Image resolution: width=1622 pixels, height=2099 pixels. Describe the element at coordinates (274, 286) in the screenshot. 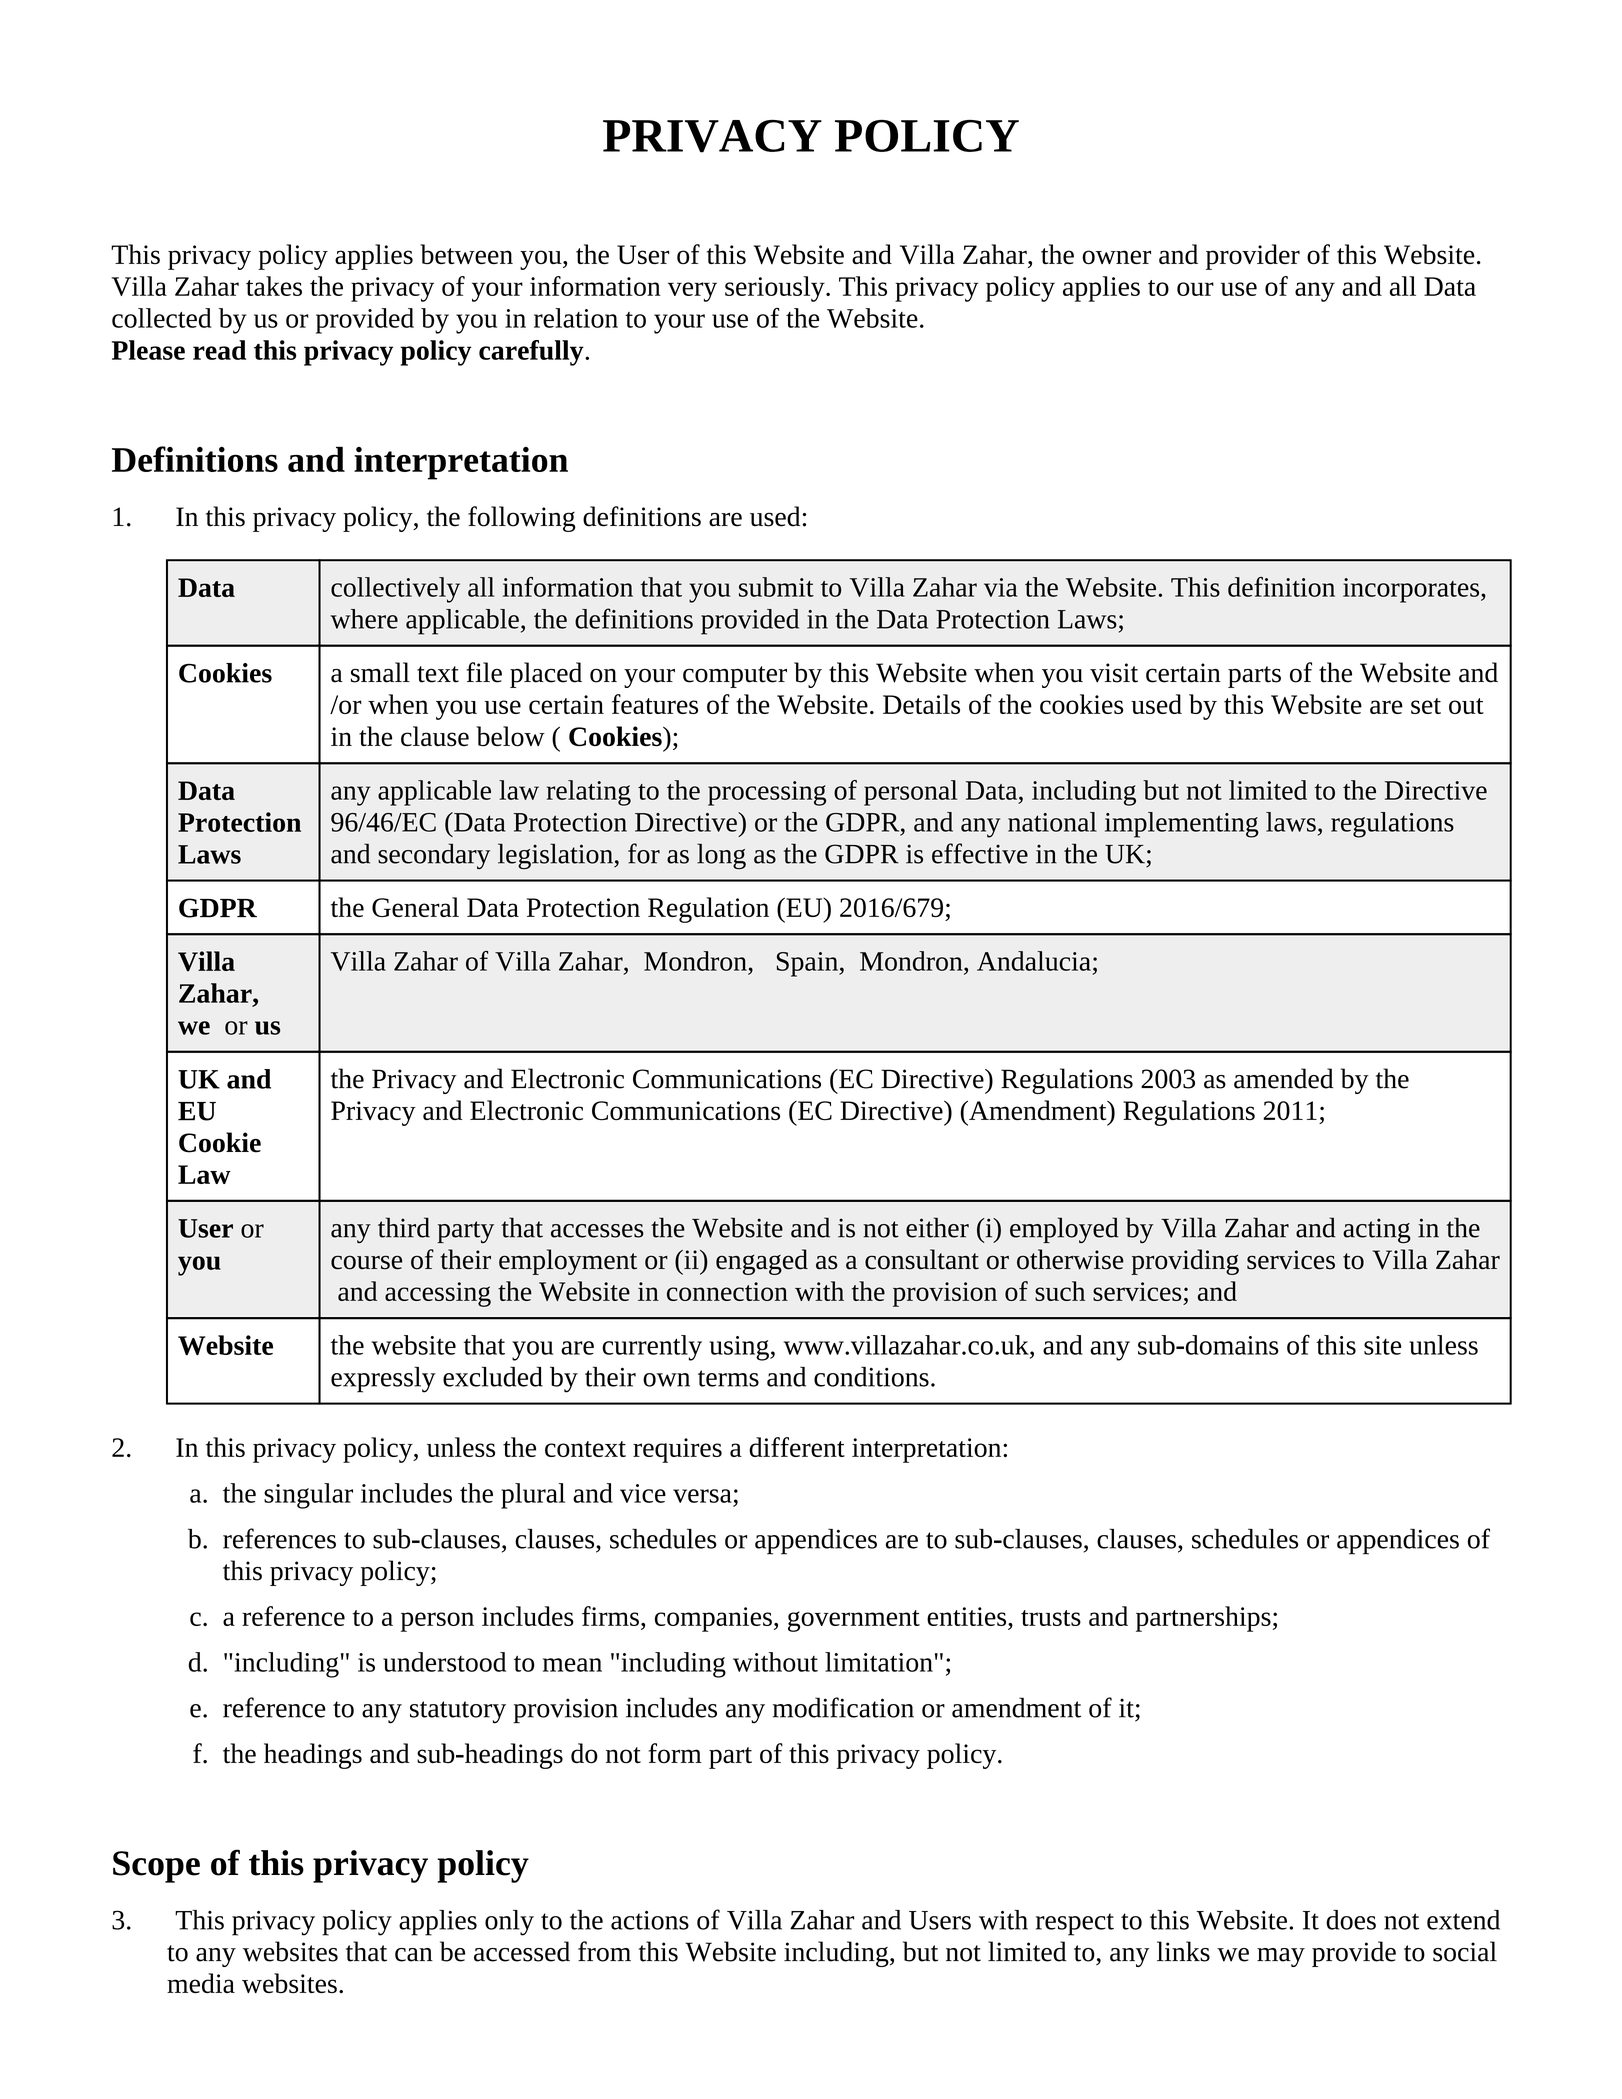

I see `takes` at that location.
